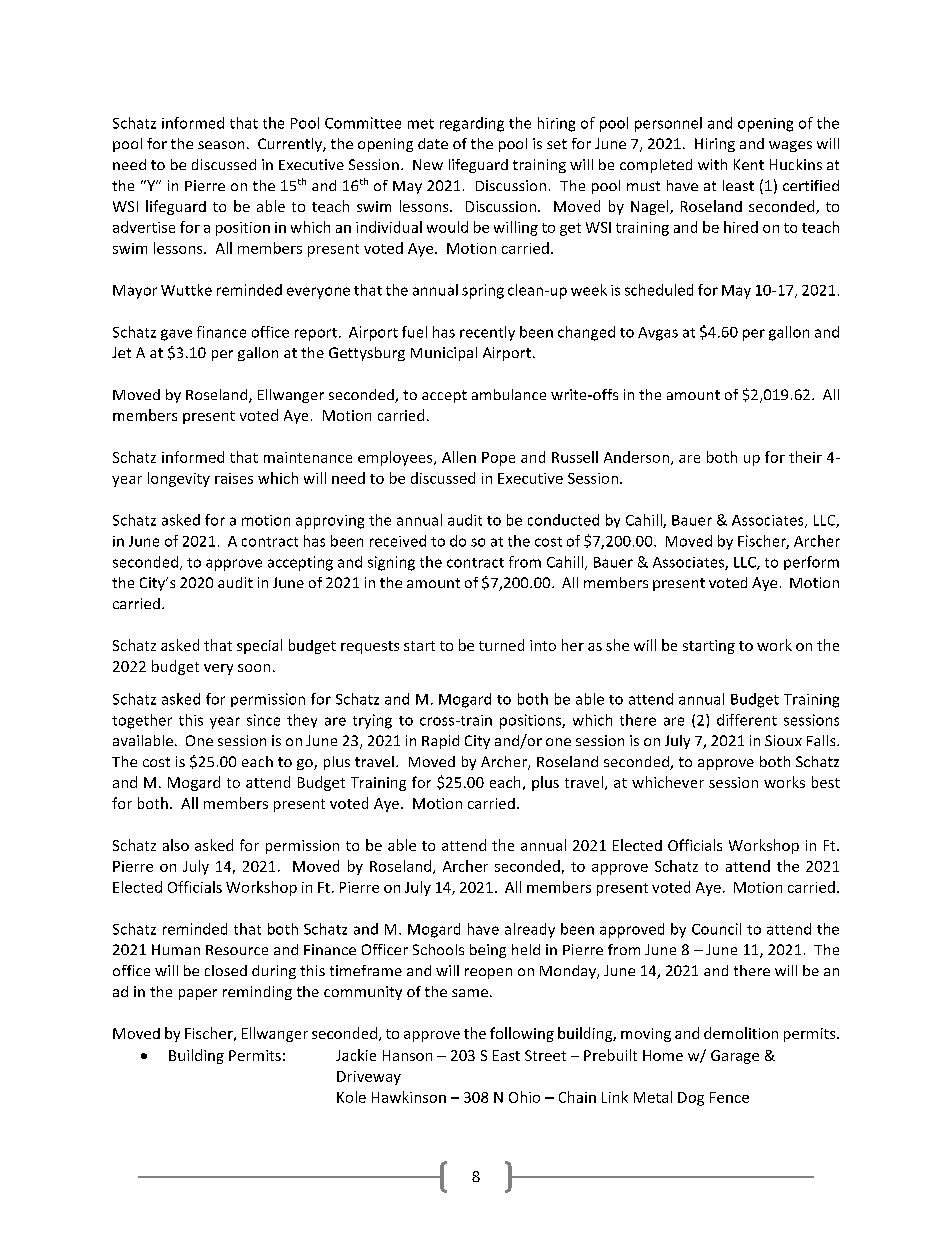  What do you see at coordinates (811, 563) in the document?
I see `perform` at bounding box center [811, 563].
